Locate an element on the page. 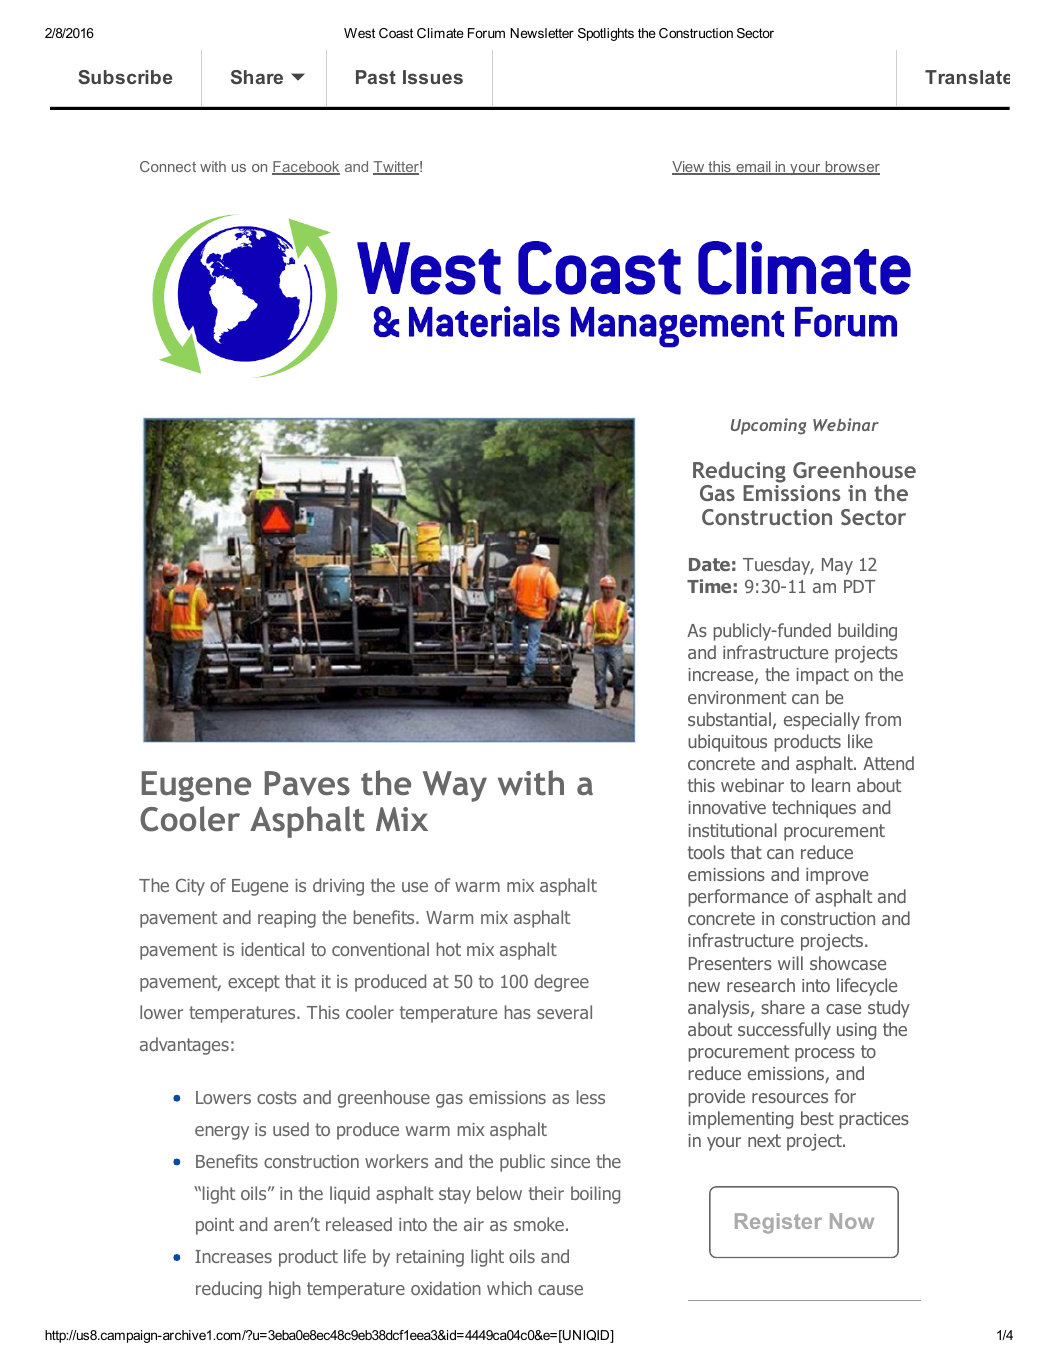 The width and height of the document is (1058, 1370). Connect is located at coordinates (168, 166).
